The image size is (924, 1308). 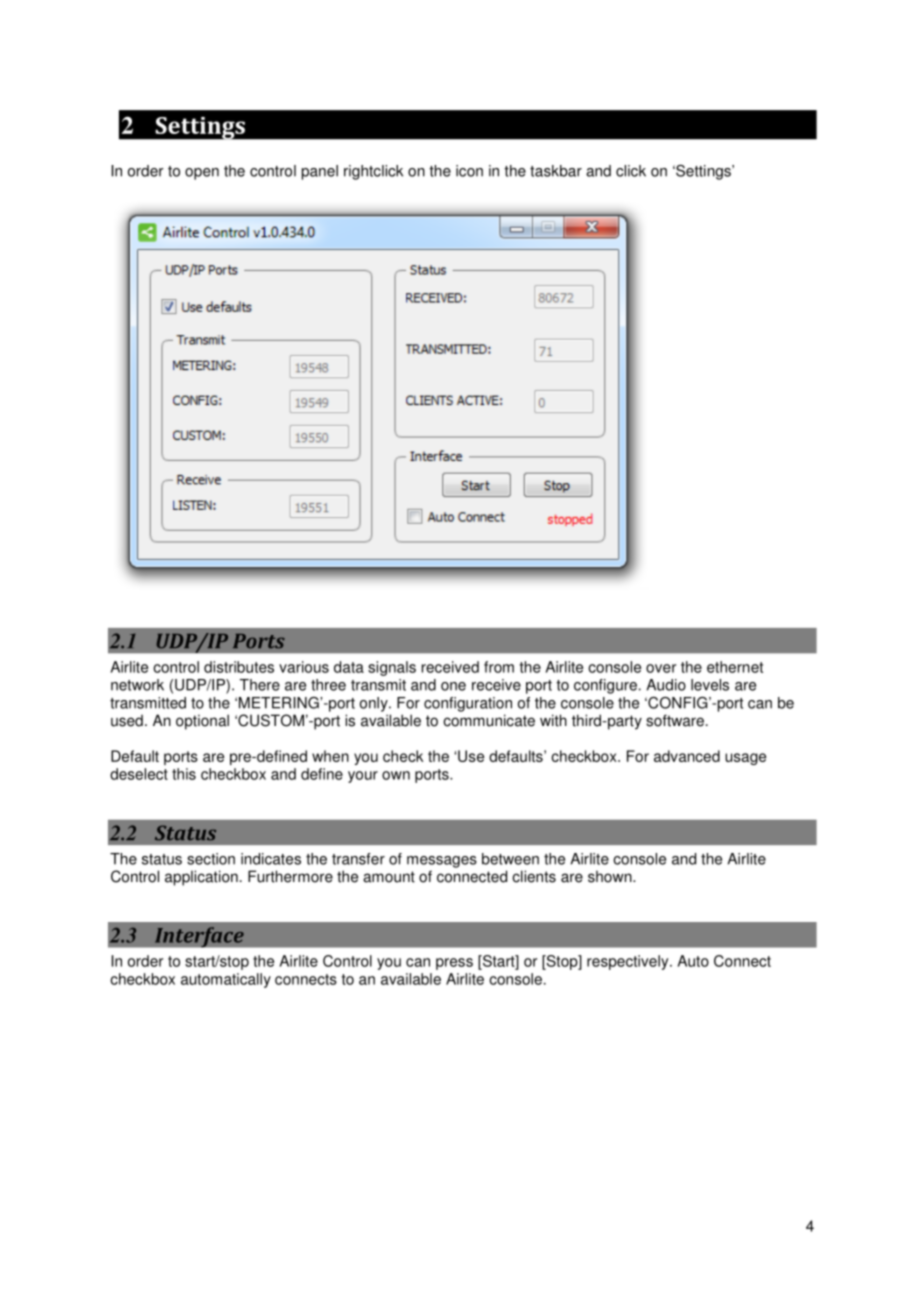 I want to click on open, so click(x=202, y=174).
